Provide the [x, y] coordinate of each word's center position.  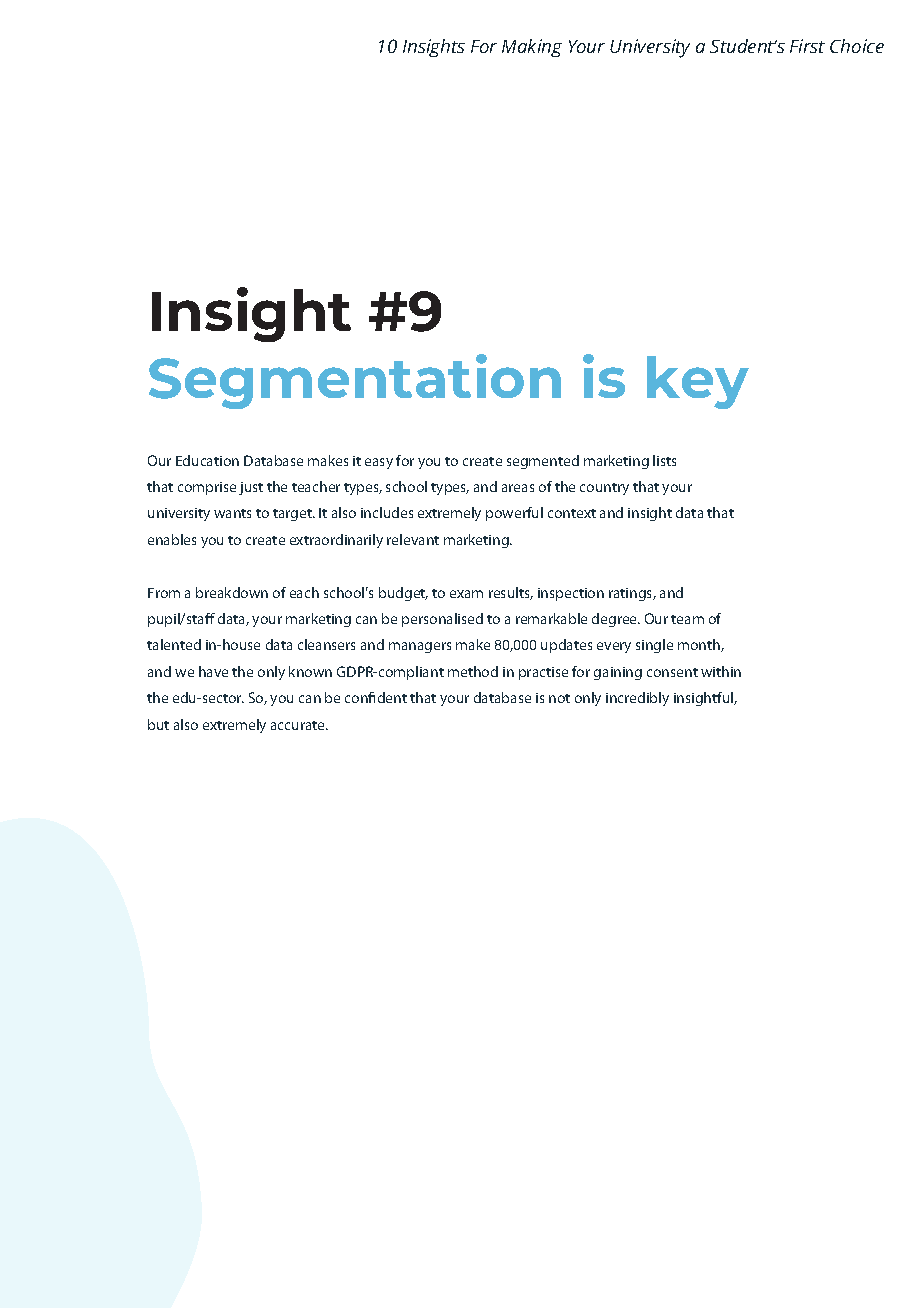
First [807, 46]
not [559, 698]
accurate [299, 725]
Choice [857, 46]
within [721, 671]
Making [532, 48]
